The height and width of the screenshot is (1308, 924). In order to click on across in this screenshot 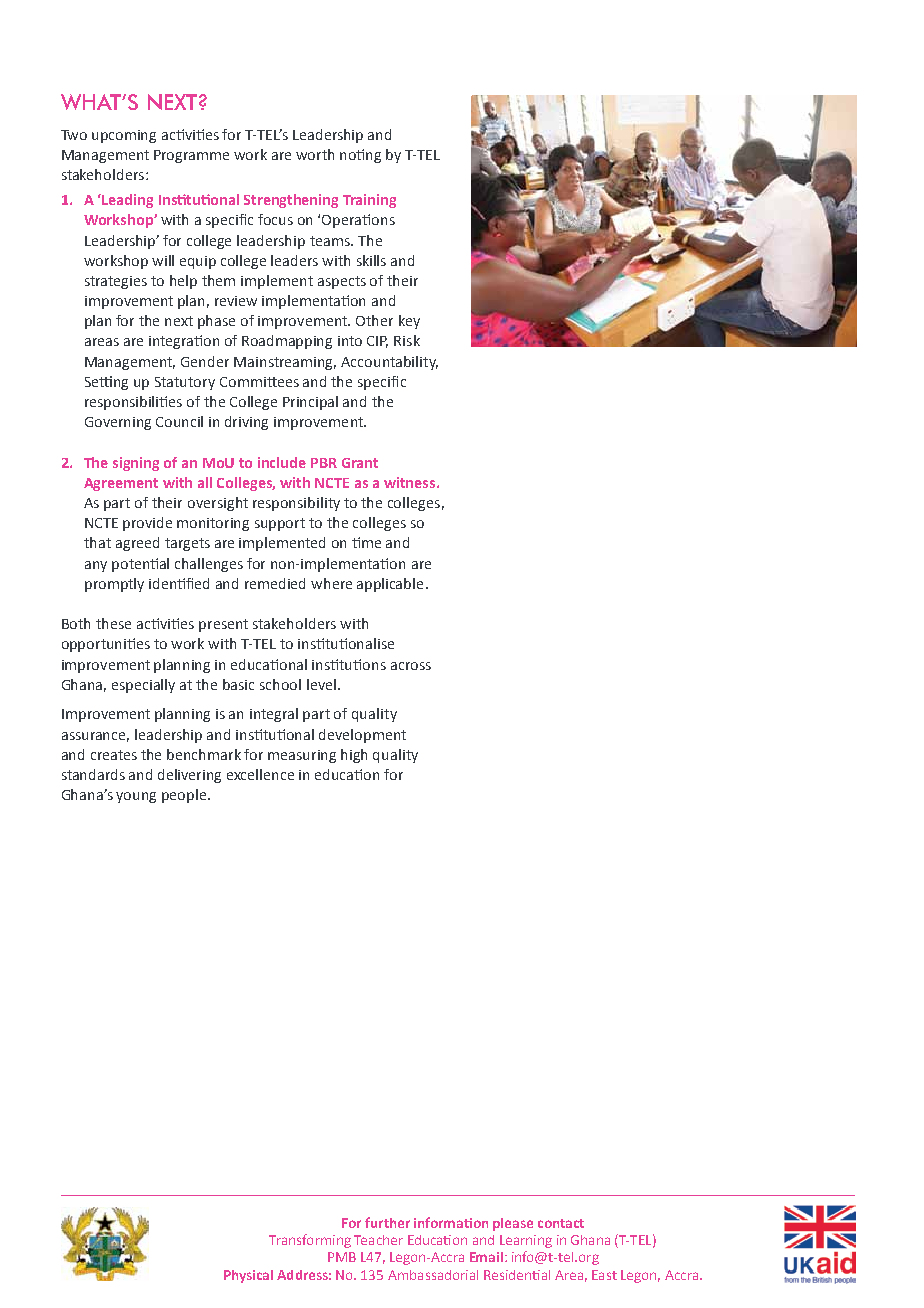, I will do `click(411, 666)`.
